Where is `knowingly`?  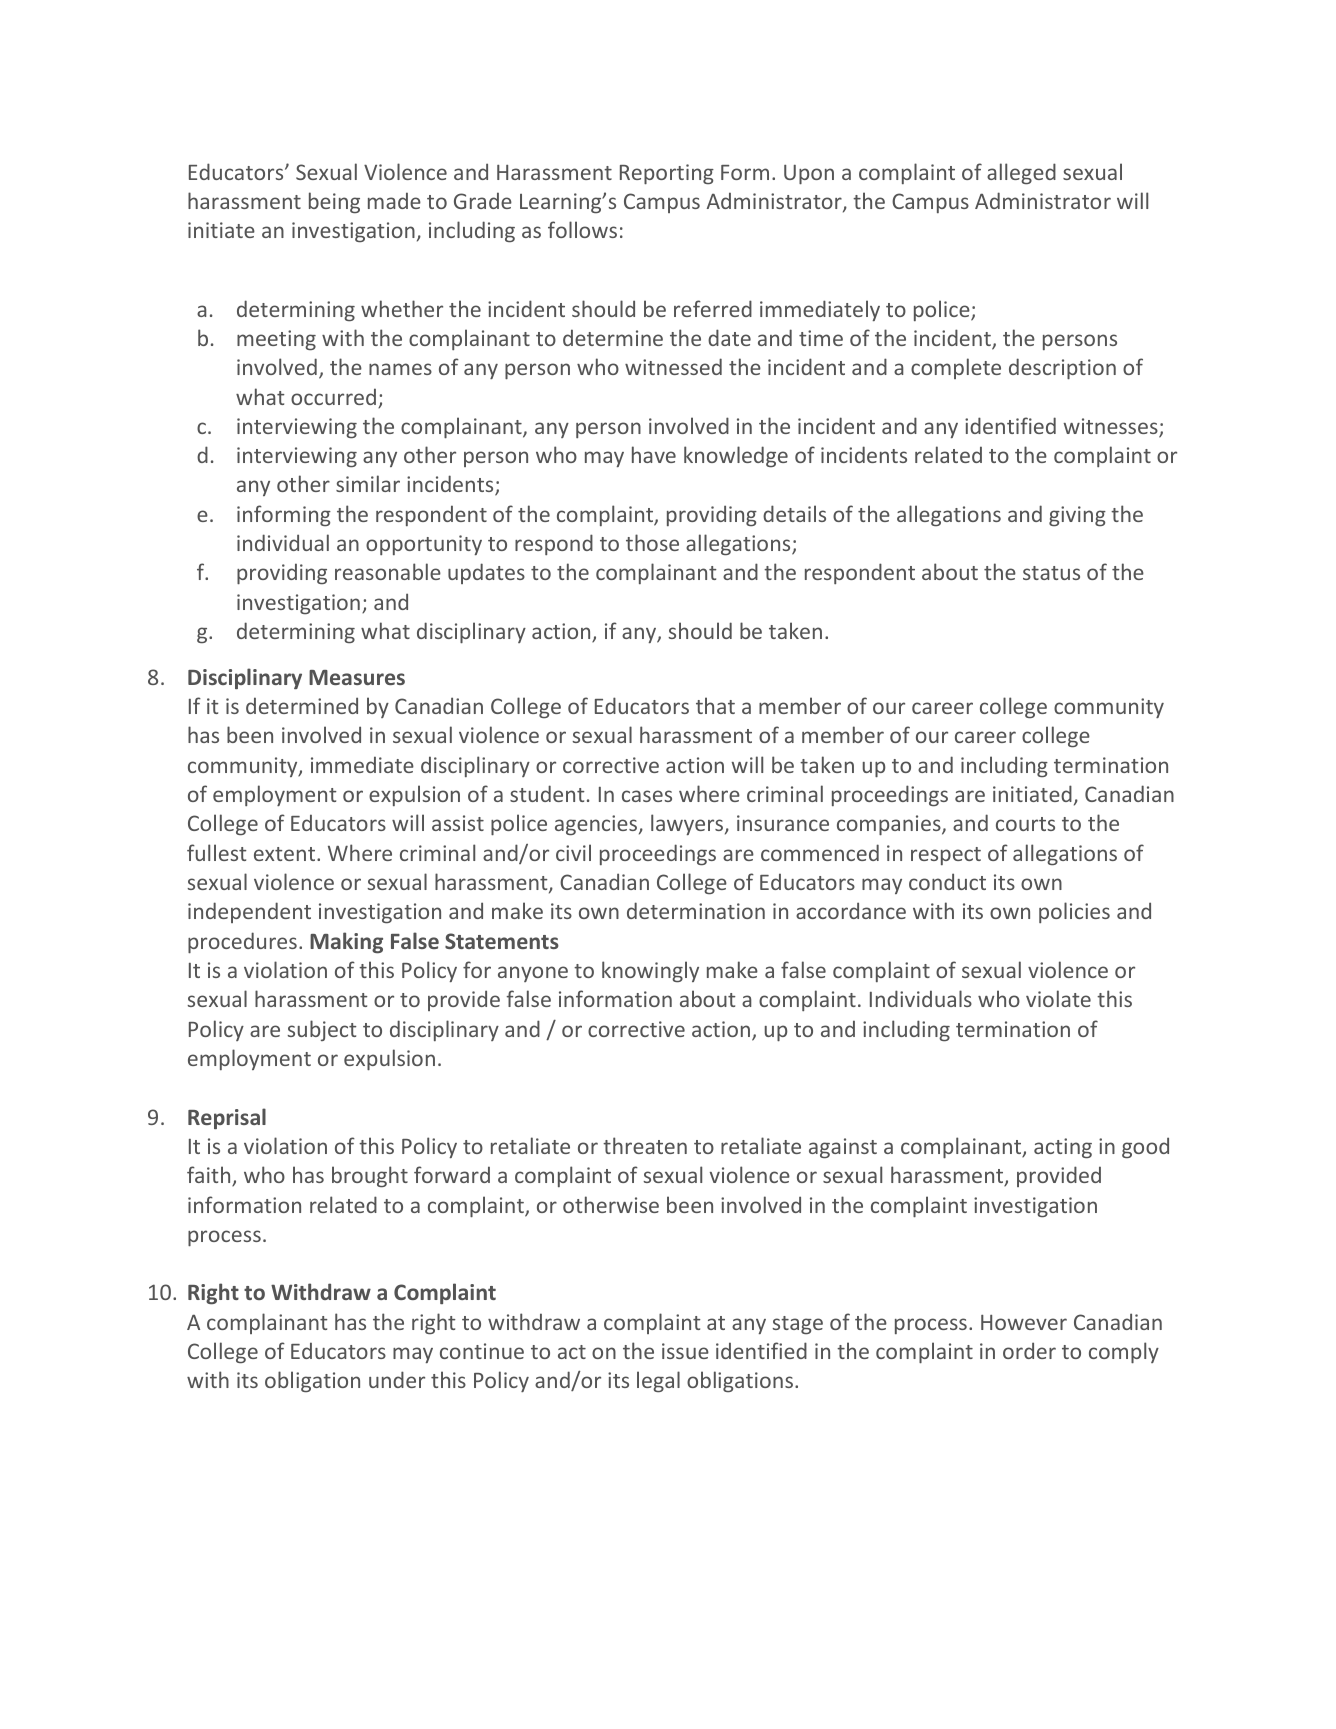
knowingly is located at coordinates (650, 972).
